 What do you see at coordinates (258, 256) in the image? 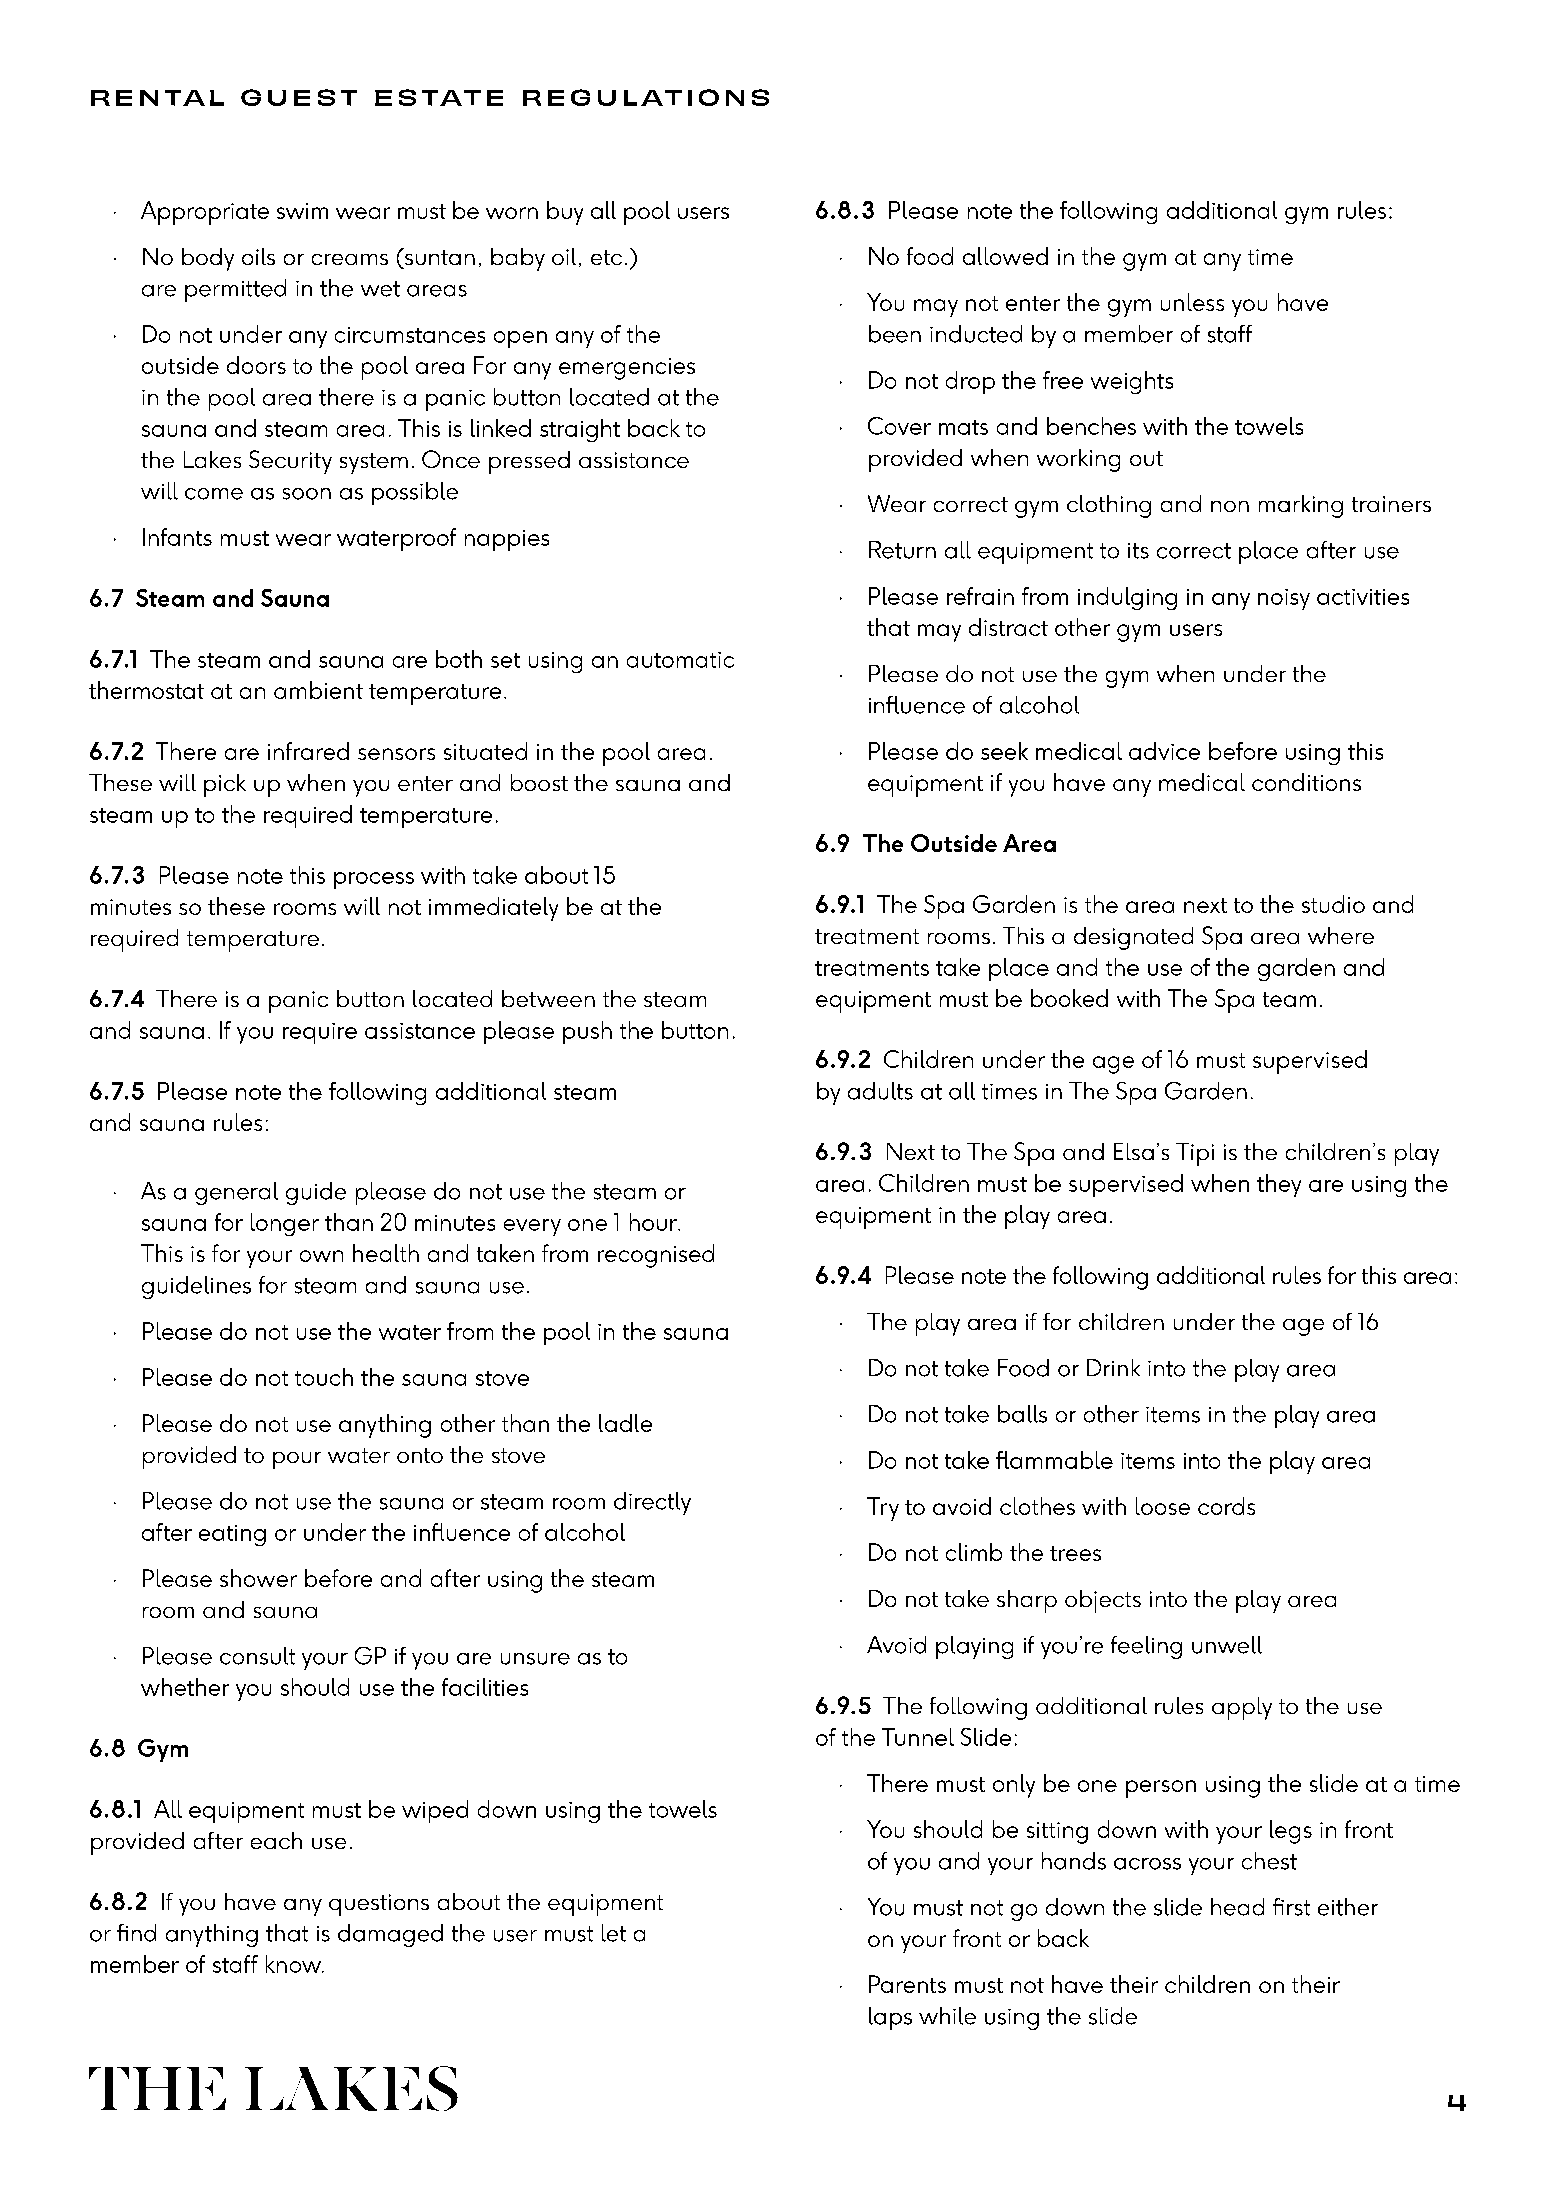
I see `oils` at bounding box center [258, 256].
